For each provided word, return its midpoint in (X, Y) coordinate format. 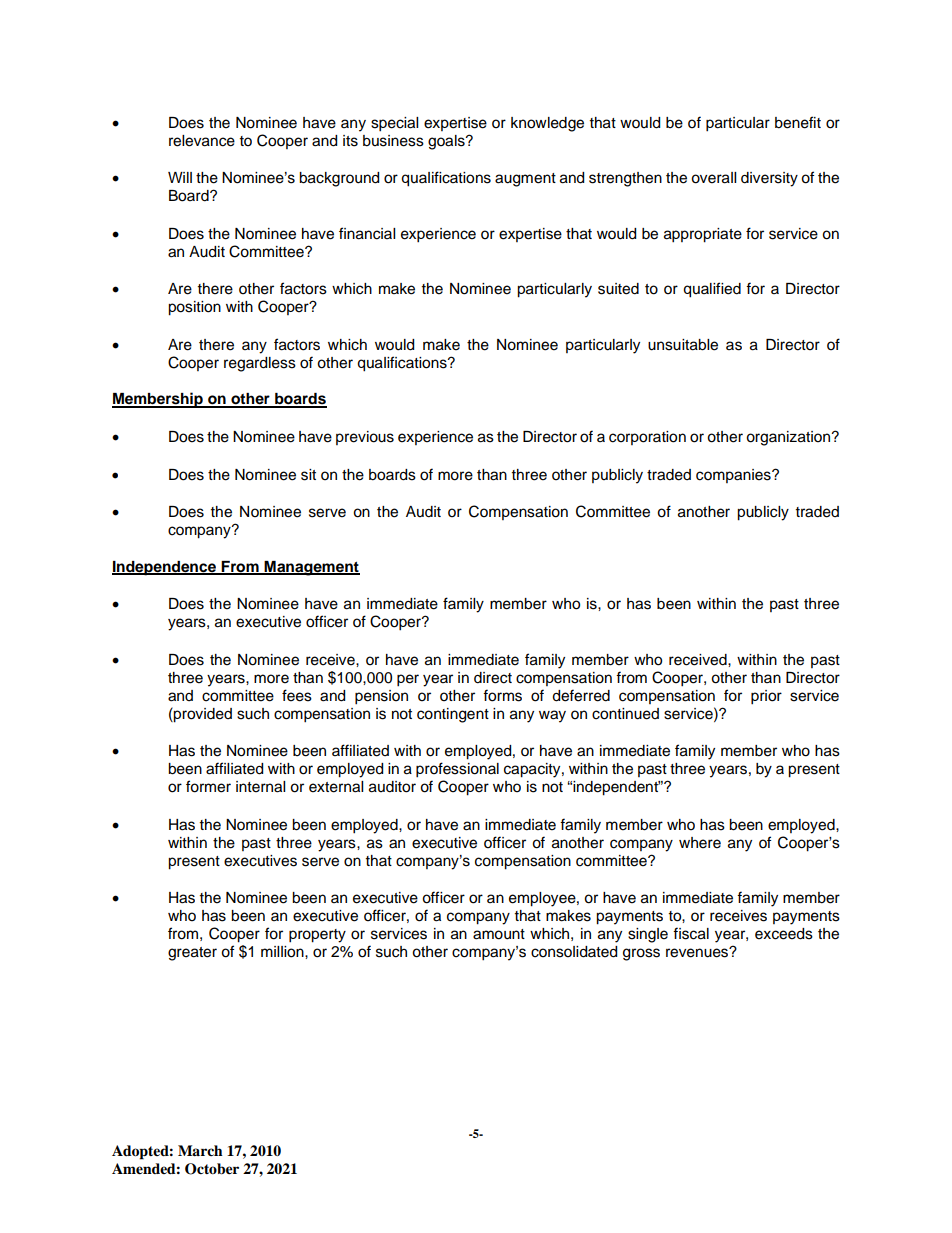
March (200, 1150)
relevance (202, 141)
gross (641, 954)
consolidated (574, 952)
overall (713, 178)
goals (447, 142)
